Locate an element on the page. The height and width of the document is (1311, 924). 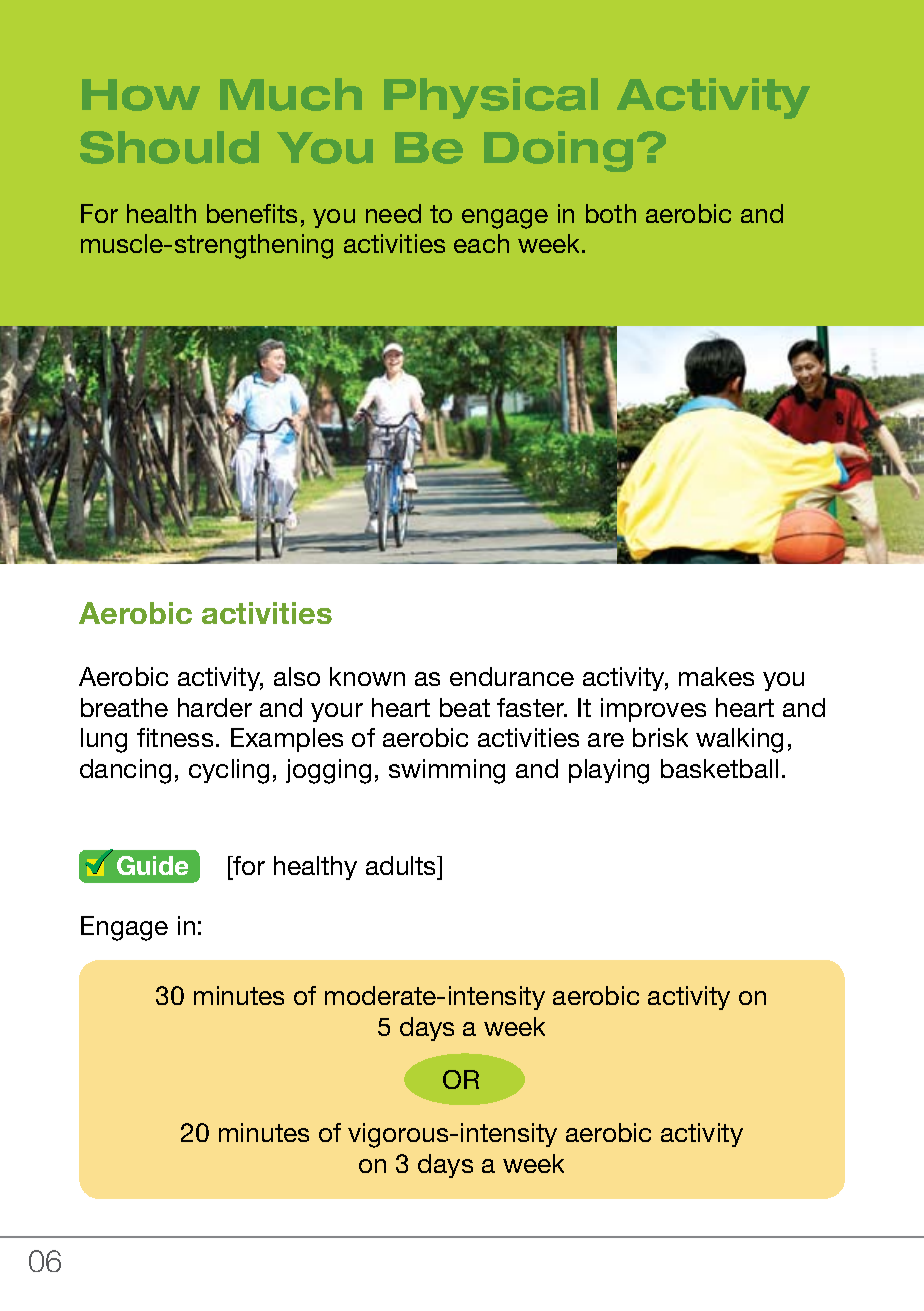
known is located at coordinates (367, 676).
